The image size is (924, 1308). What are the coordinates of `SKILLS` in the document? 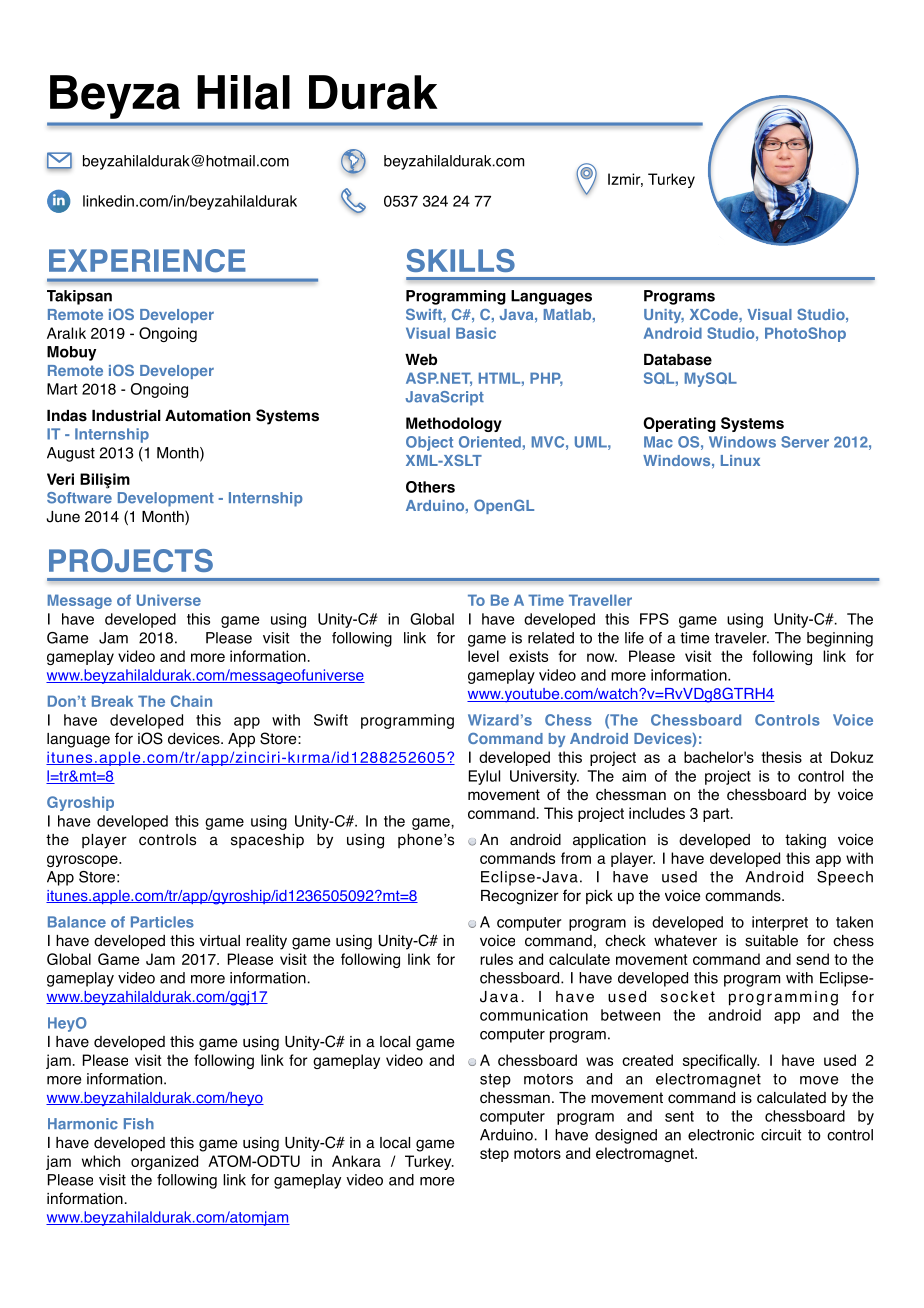 It's located at (460, 260).
